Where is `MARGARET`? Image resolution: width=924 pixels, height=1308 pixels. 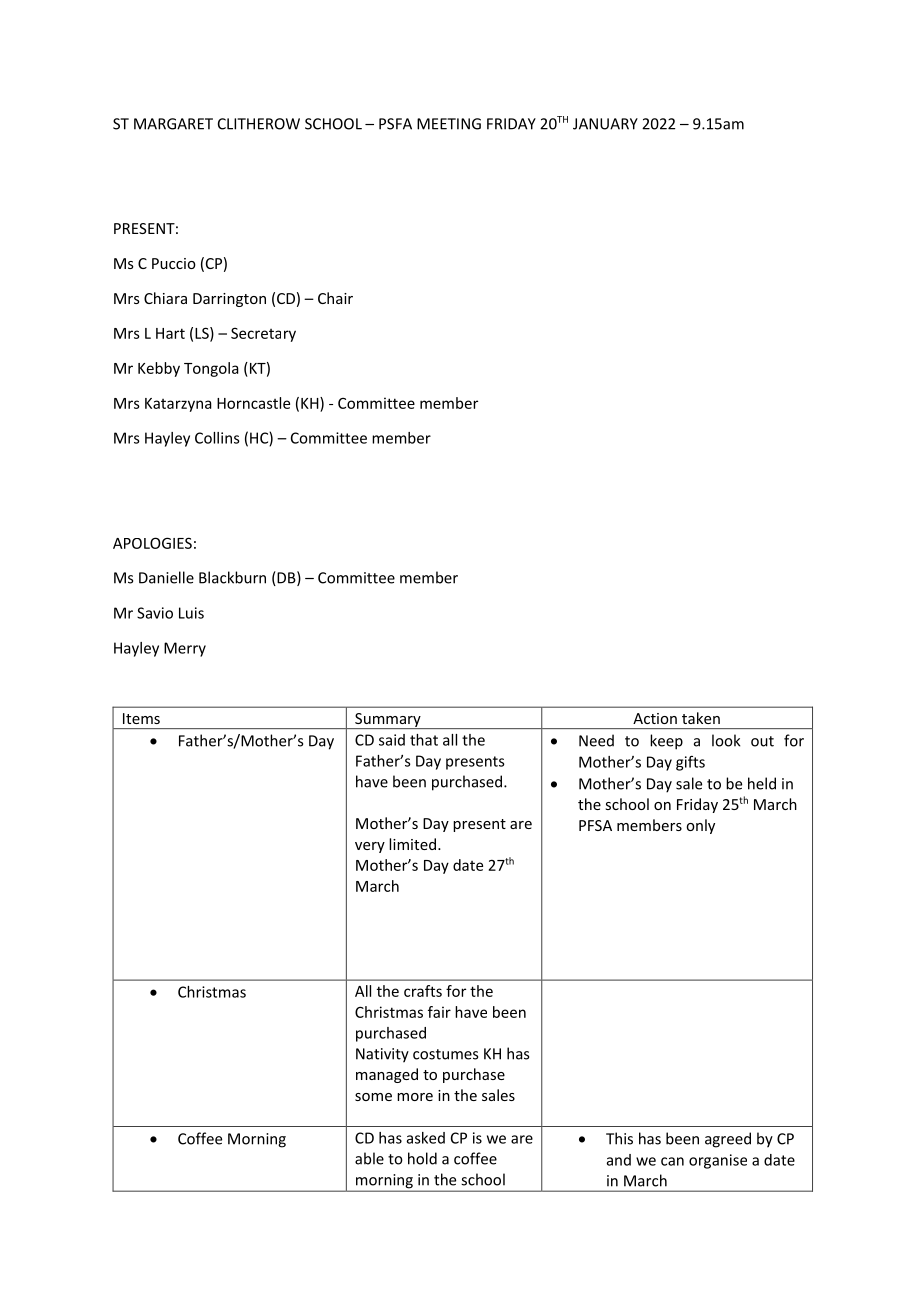
MARGARET is located at coordinates (173, 124).
